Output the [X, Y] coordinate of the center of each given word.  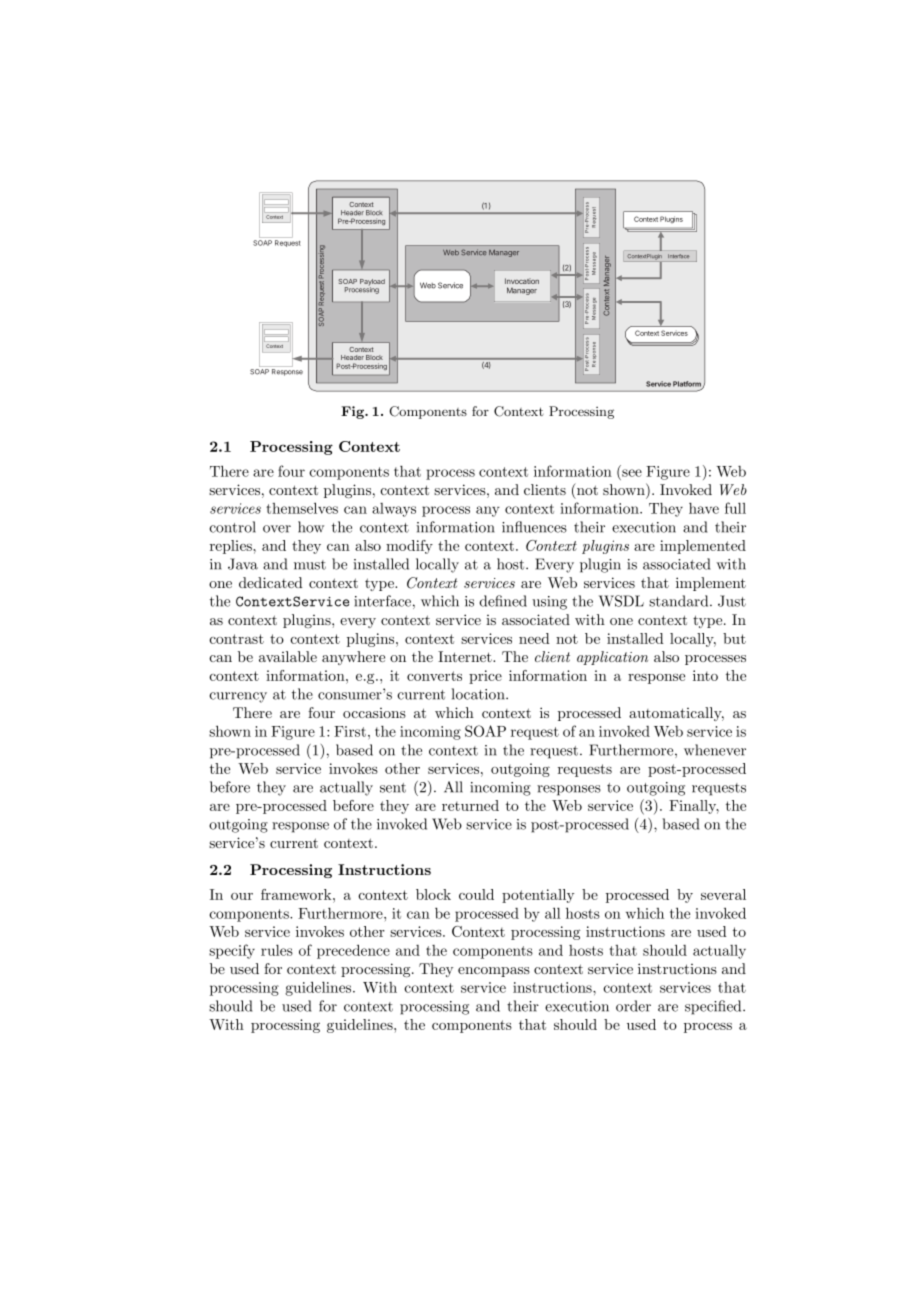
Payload [372, 283]
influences [534, 527]
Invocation [522, 281]
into [705, 675]
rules [277, 950]
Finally [694, 807]
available [288, 656]
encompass [494, 972]
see [632, 473]
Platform [688, 385]
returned [470, 805]
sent [393, 788]
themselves [302, 508]
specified [714, 1007]
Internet [466, 656]
